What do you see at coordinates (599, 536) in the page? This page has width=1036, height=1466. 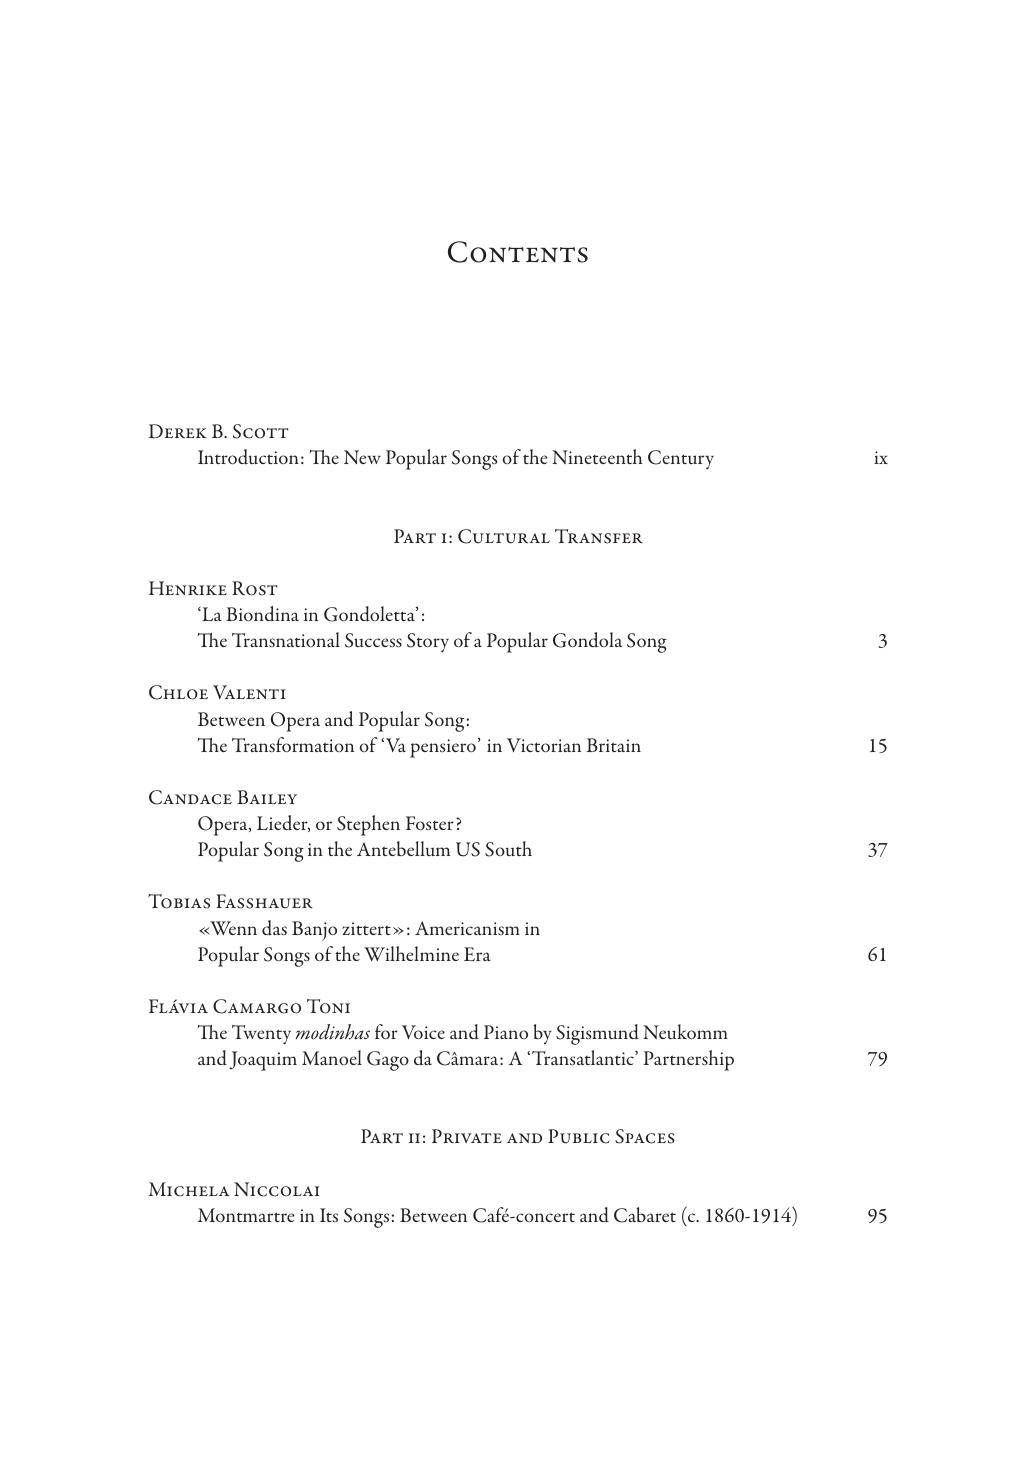 I see `Transfer` at bounding box center [599, 536].
